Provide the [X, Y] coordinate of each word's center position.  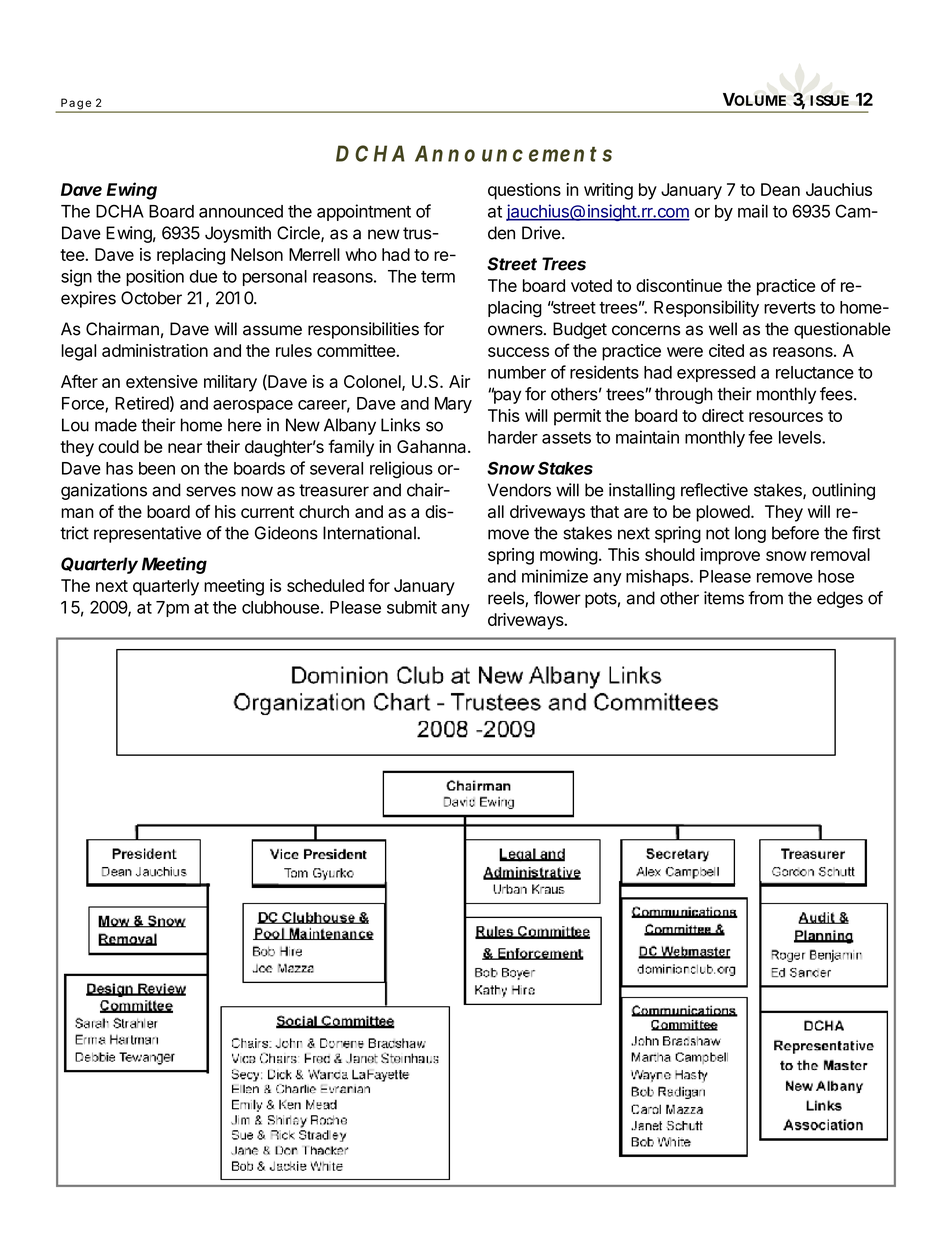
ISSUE [829, 100]
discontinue [679, 285]
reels [507, 599]
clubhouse [280, 607]
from [765, 598]
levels [801, 437]
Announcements [513, 153]
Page [76, 105]
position [155, 277]
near [185, 448]
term [438, 277]
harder [513, 437]
